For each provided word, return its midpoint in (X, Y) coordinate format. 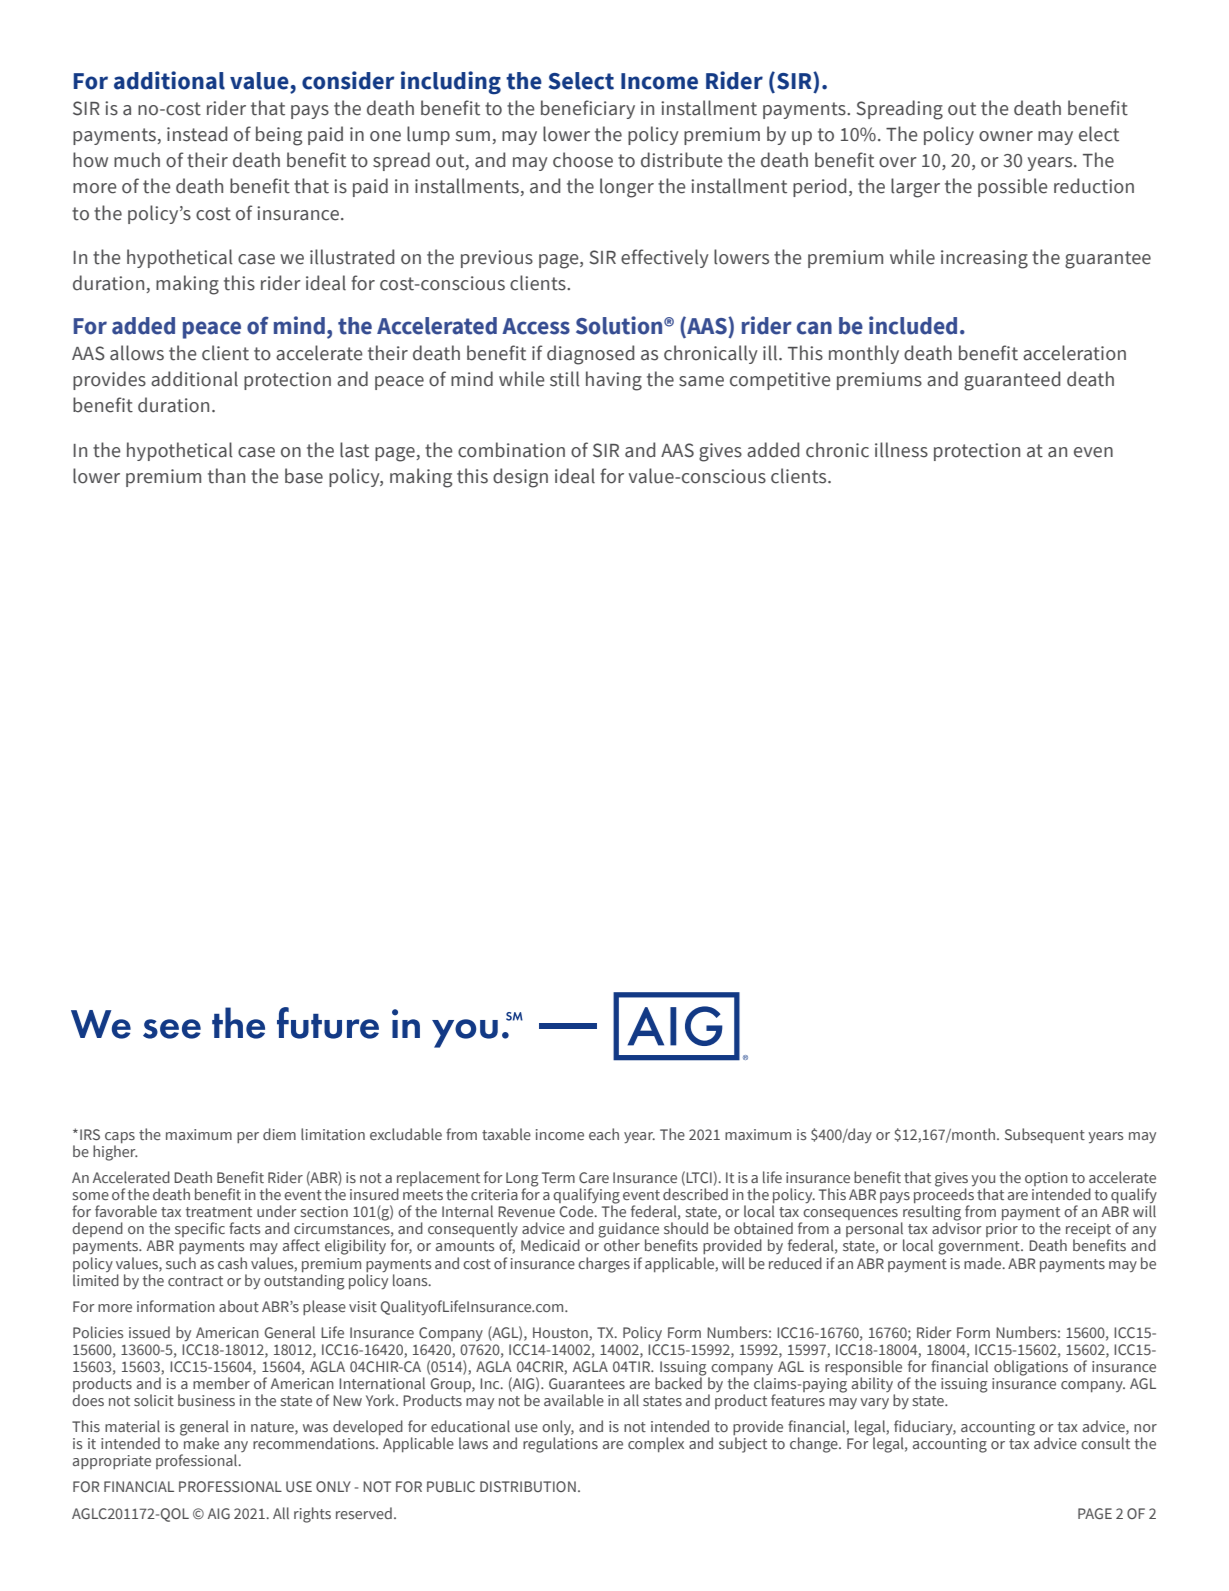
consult (1105, 1443)
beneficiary (588, 109)
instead (197, 134)
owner (1006, 136)
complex (656, 1444)
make (200, 1442)
